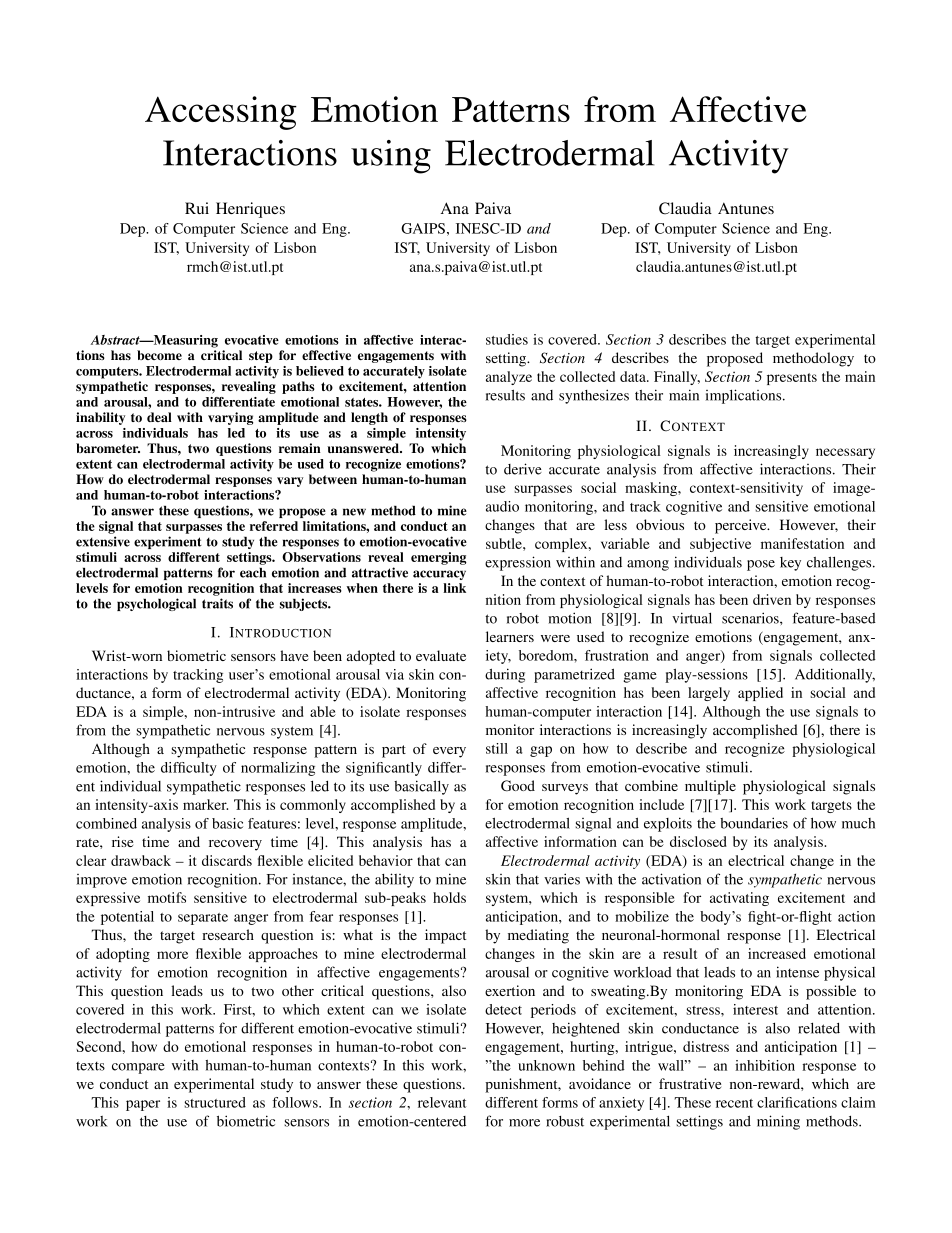  Describe the element at coordinates (792, 379) in the screenshot. I see `presents` at that location.
